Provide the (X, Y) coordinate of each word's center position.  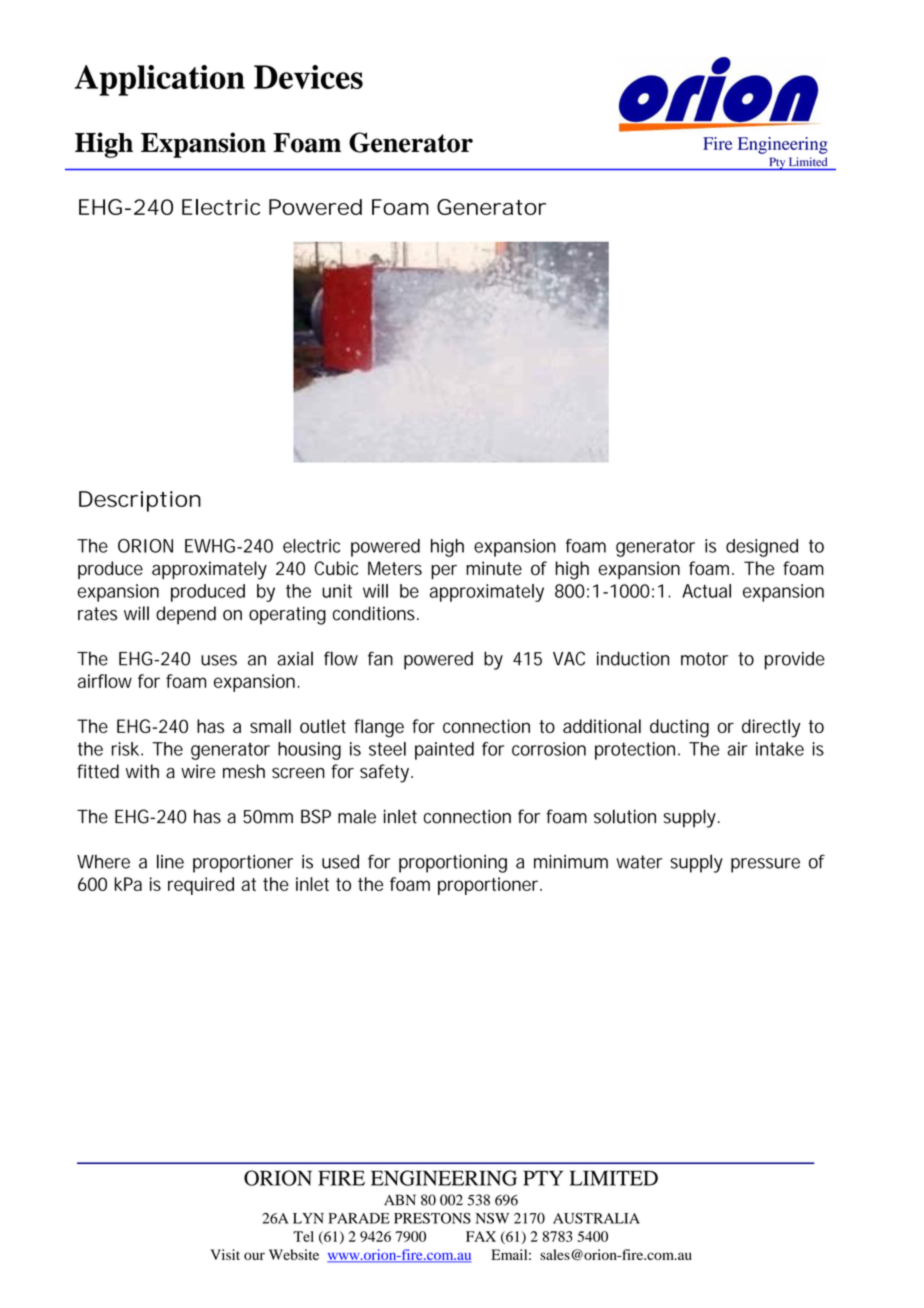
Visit (225, 1254)
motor (704, 659)
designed (762, 548)
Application (160, 80)
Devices (308, 77)
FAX (481, 1236)
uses (219, 660)
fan (380, 658)
